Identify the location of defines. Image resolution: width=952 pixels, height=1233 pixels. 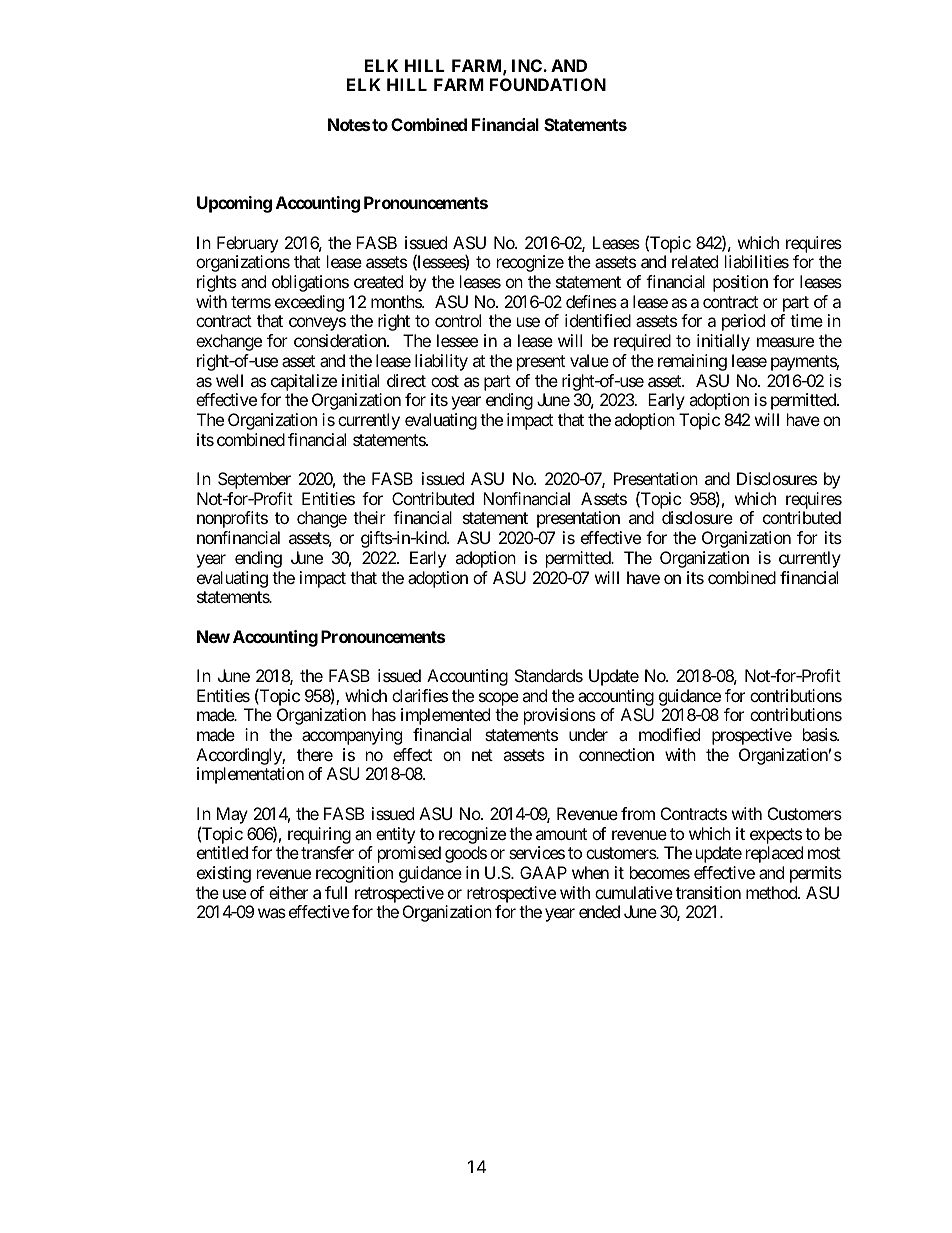
(591, 301).
